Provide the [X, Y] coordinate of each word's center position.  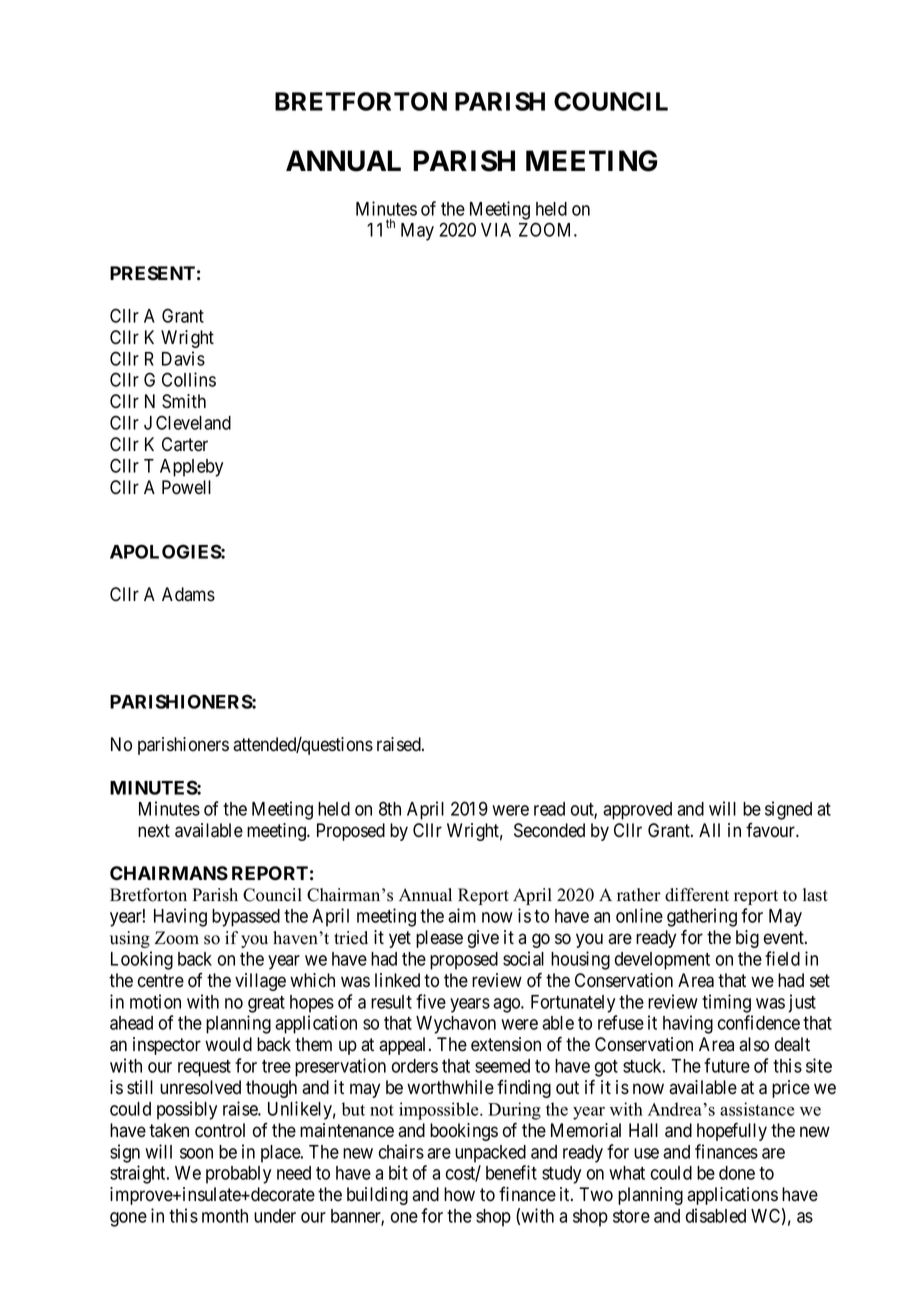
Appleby [191, 468]
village [260, 982]
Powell [186, 487]
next [154, 831]
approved [637, 811]
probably [238, 1175]
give [483, 939]
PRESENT [152, 273]
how [459, 1194]
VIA [496, 230]
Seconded [549, 830]
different [697, 895]
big [747, 939]
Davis [183, 358]
